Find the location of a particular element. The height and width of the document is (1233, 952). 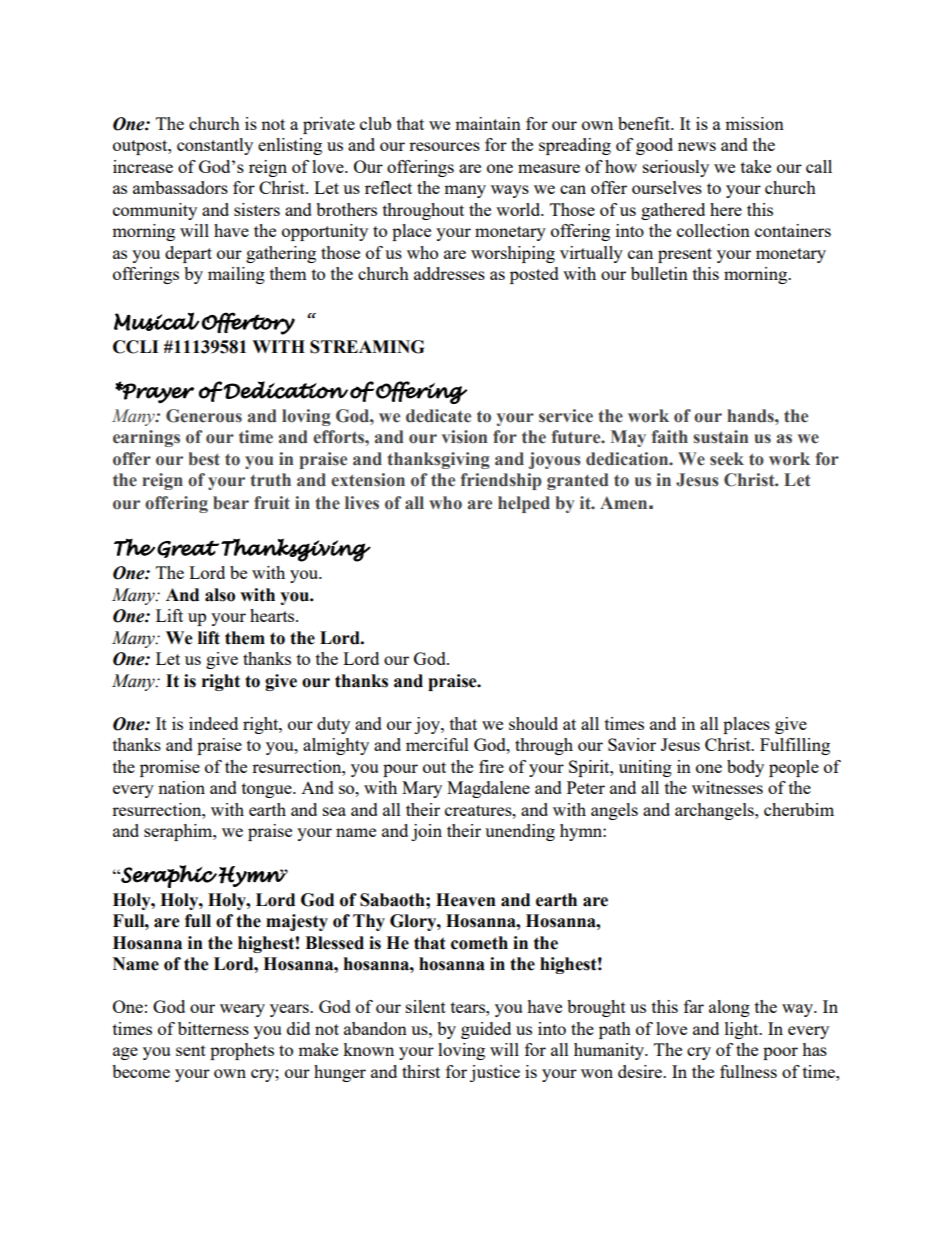

guided is located at coordinates (486, 1030).
